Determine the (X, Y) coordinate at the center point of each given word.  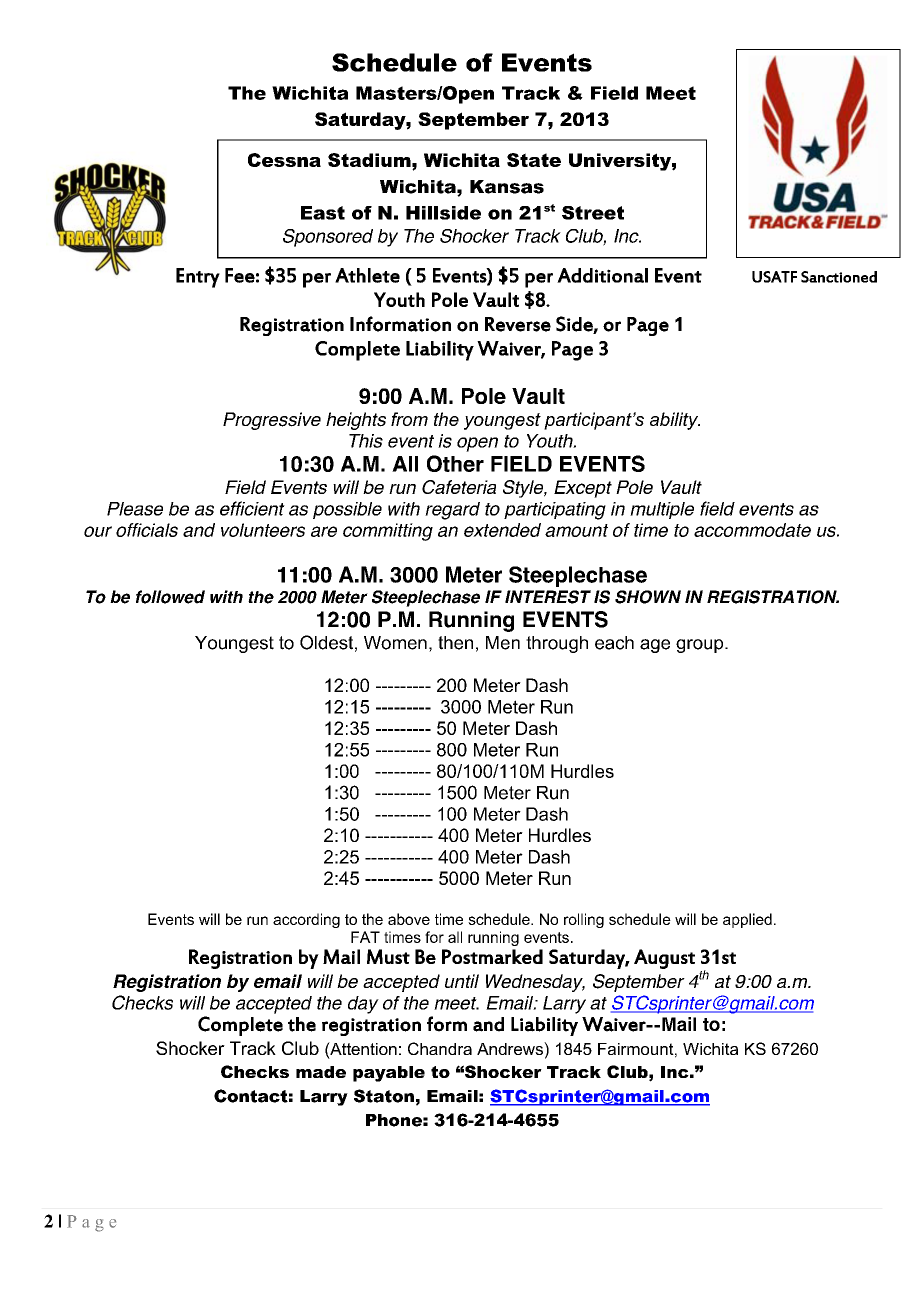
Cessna (284, 160)
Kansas (507, 187)
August (664, 959)
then (455, 643)
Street (593, 213)
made (321, 1072)
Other (455, 463)
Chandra (440, 1048)
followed (170, 597)
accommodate (752, 530)
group (701, 646)
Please (135, 509)
